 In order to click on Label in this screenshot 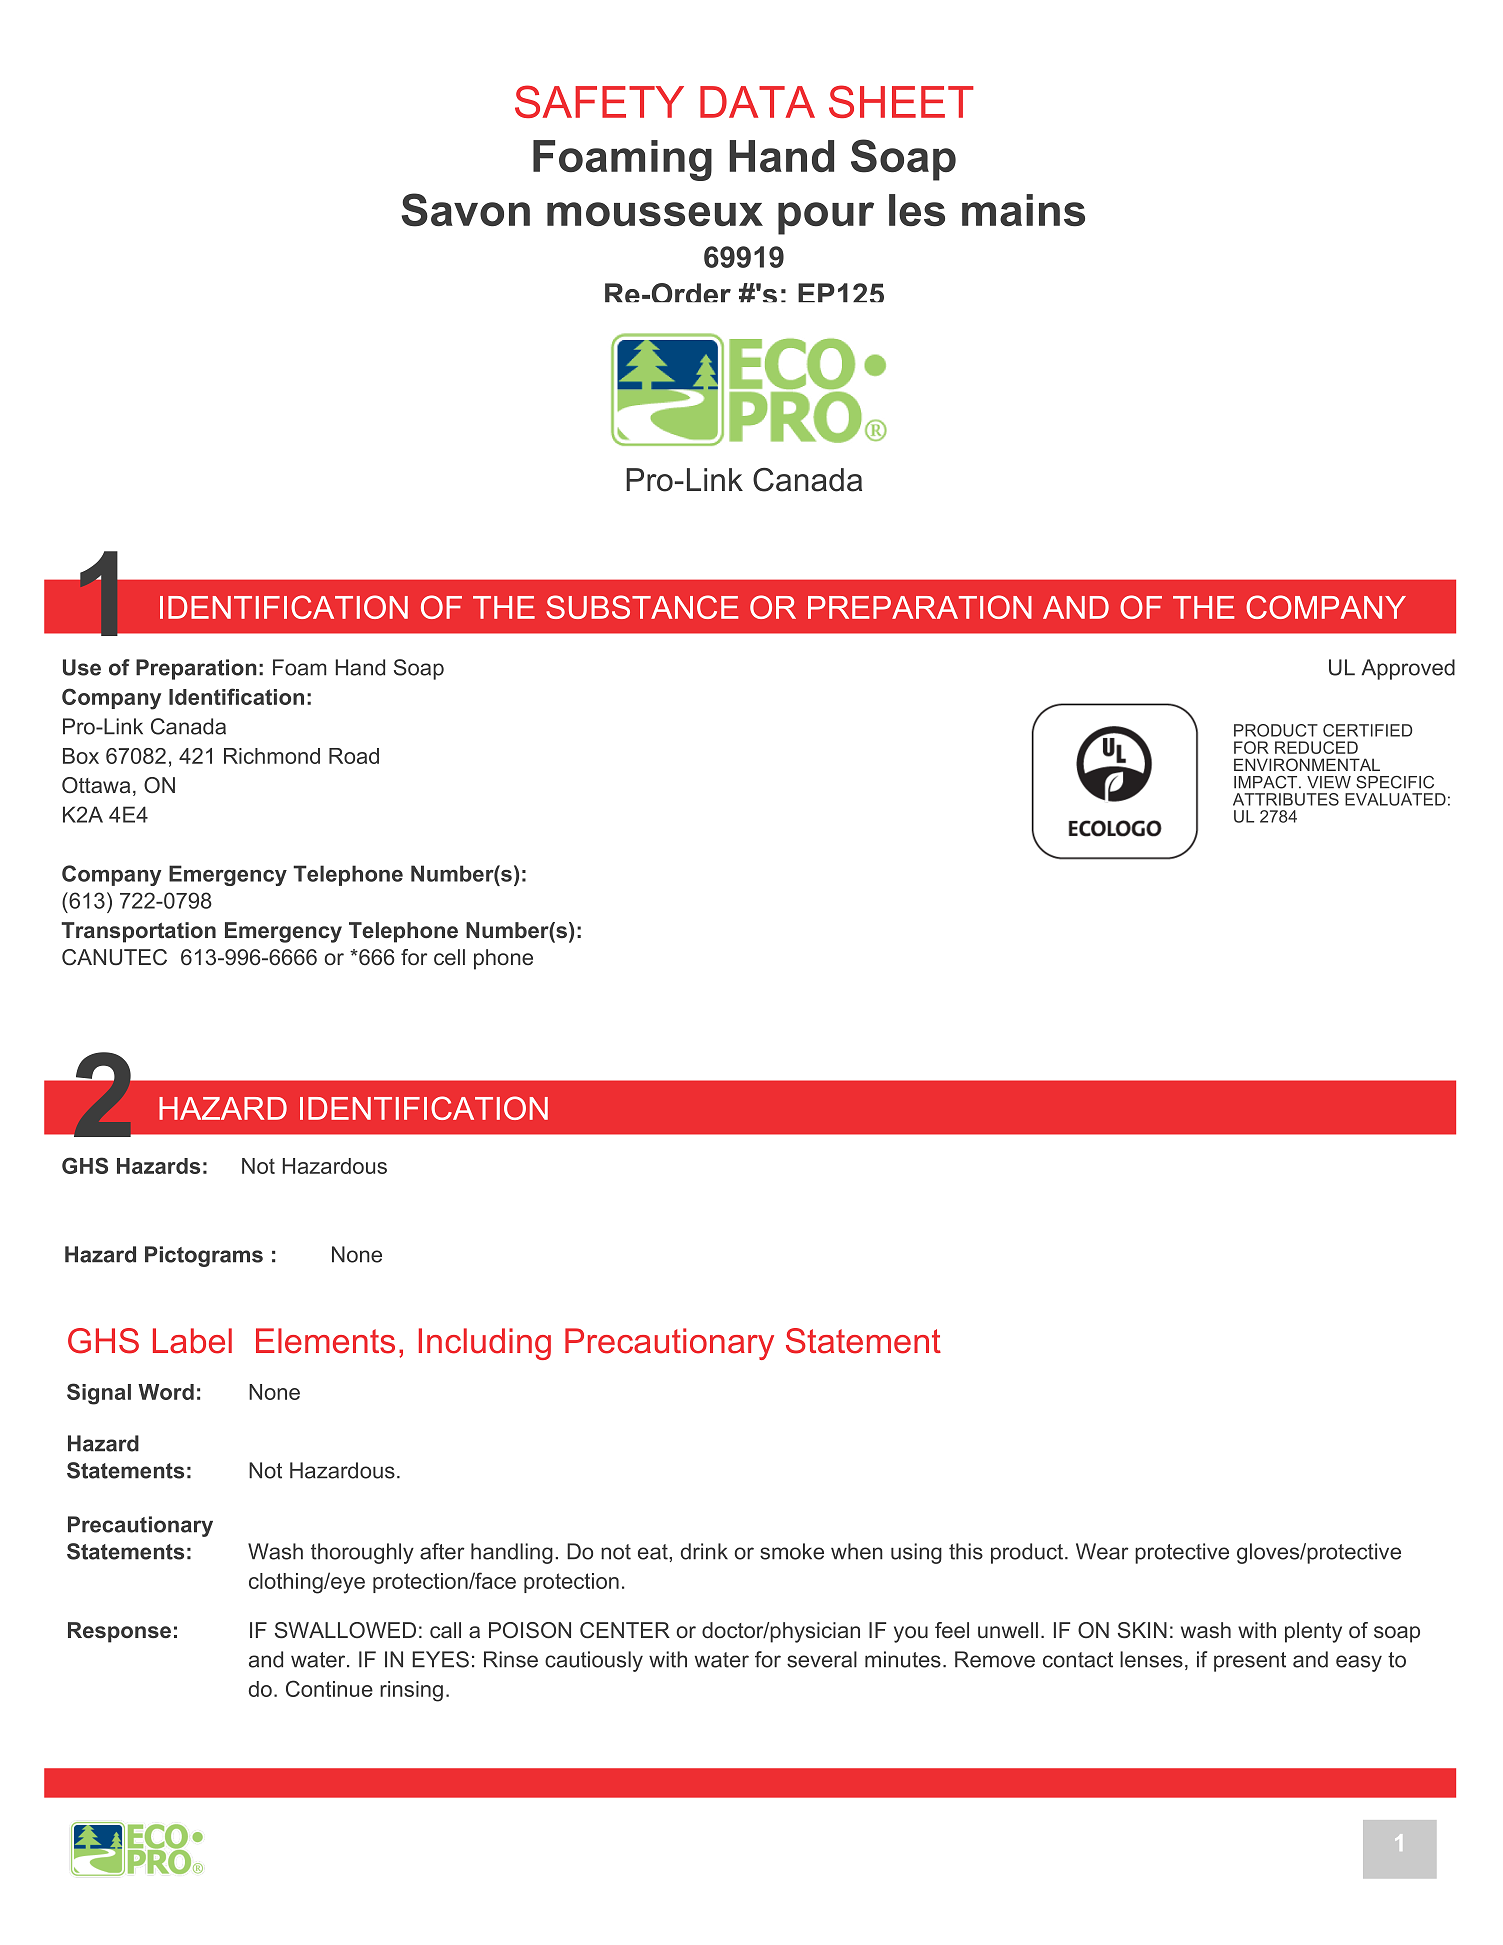, I will do `click(192, 1341)`.
